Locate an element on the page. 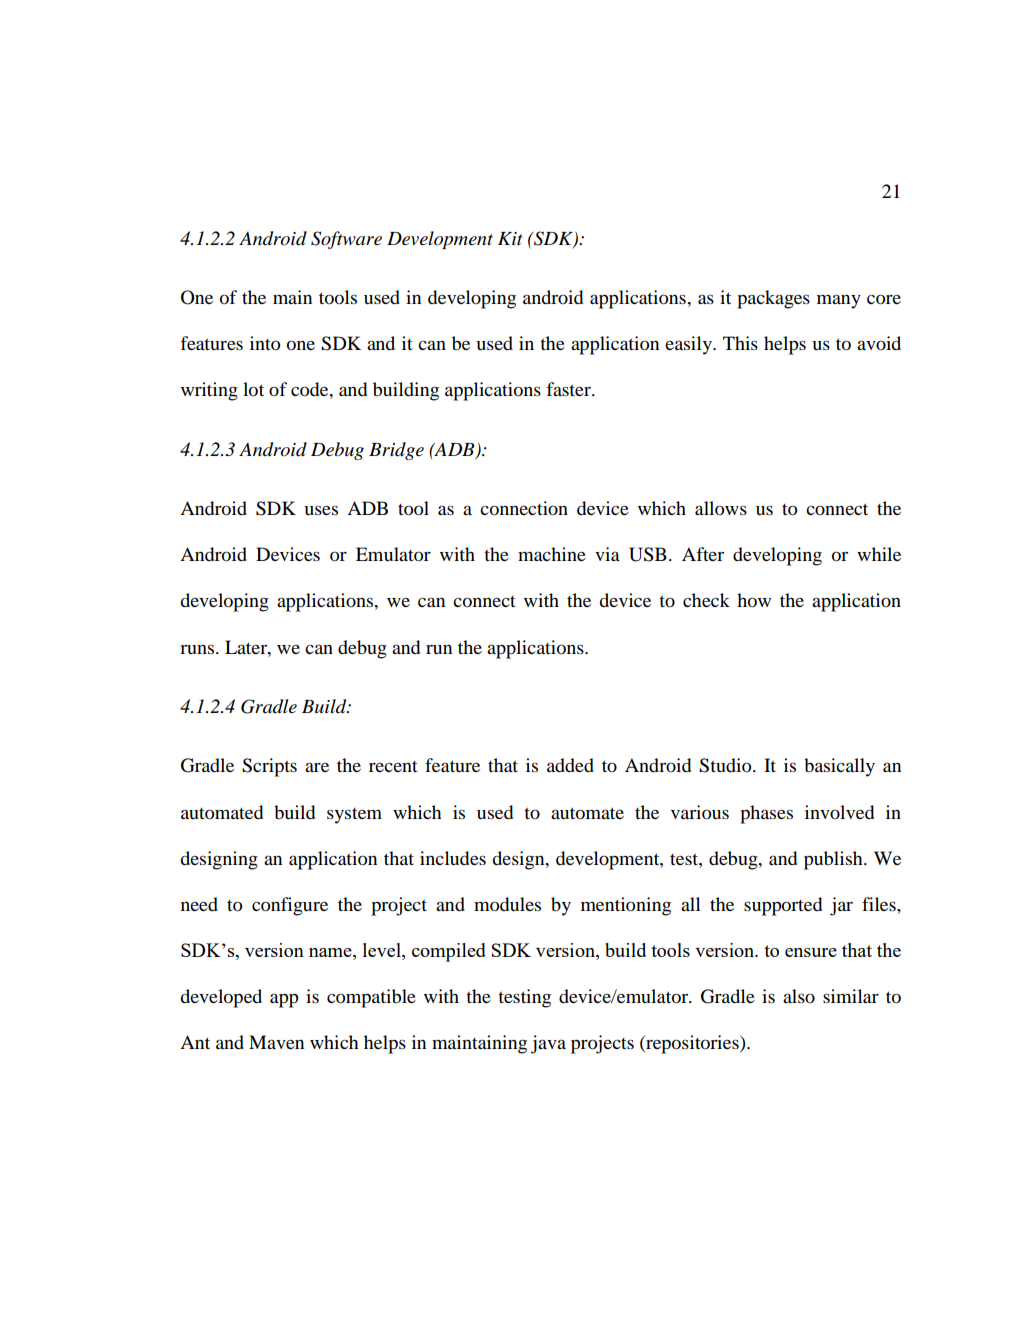 This image has height=1323, width=1022. Software is located at coordinates (346, 240).
